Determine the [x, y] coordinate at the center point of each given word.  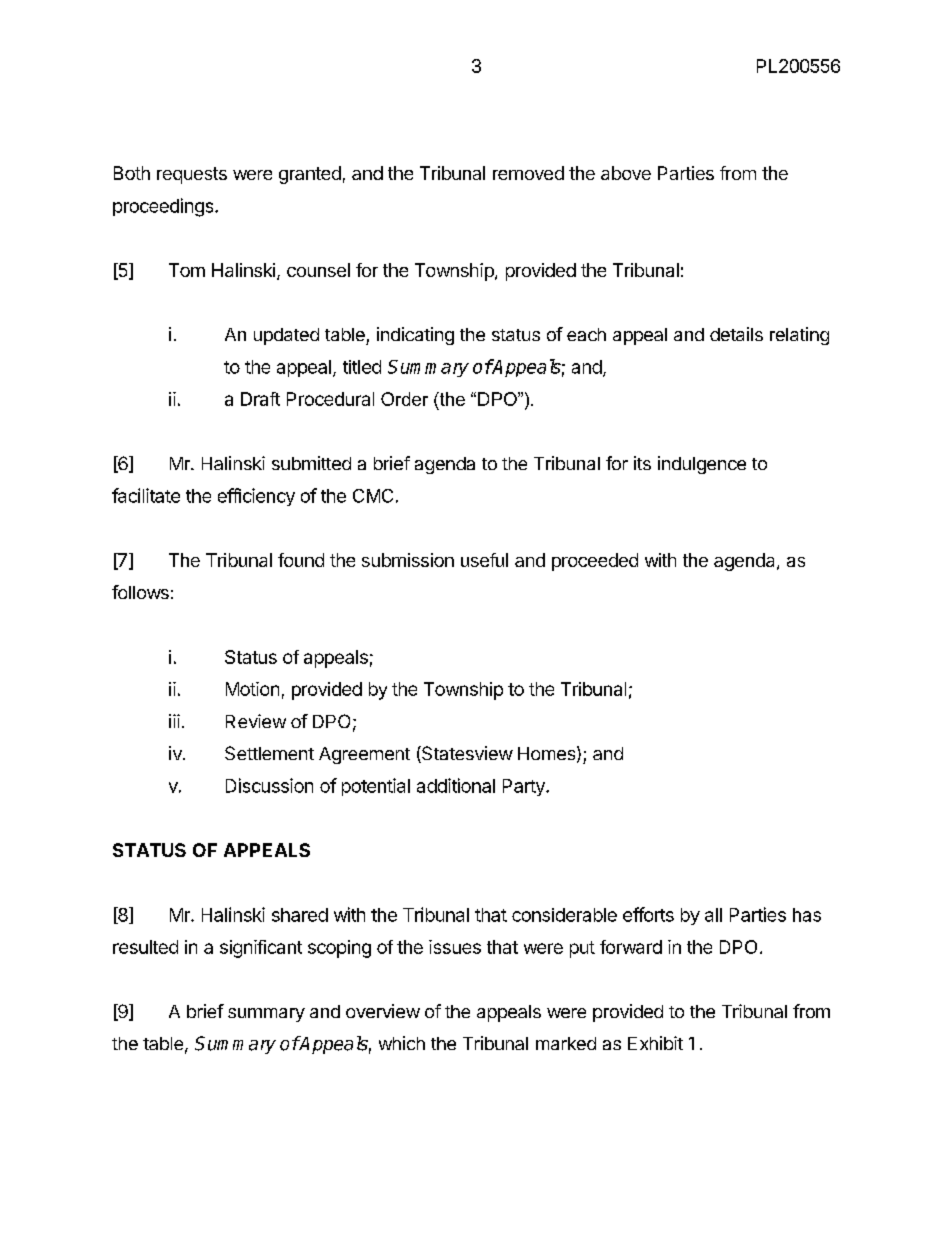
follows [140, 592]
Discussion [269, 785]
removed [528, 173]
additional [456, 785]
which [402, 1043]
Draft [260, 399]
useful [484, 560]
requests [192, 175]
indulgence [702, 465]
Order [404, 399]
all [713, 915]
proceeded [595, 562]
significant [261, 949]
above [626, 173]
